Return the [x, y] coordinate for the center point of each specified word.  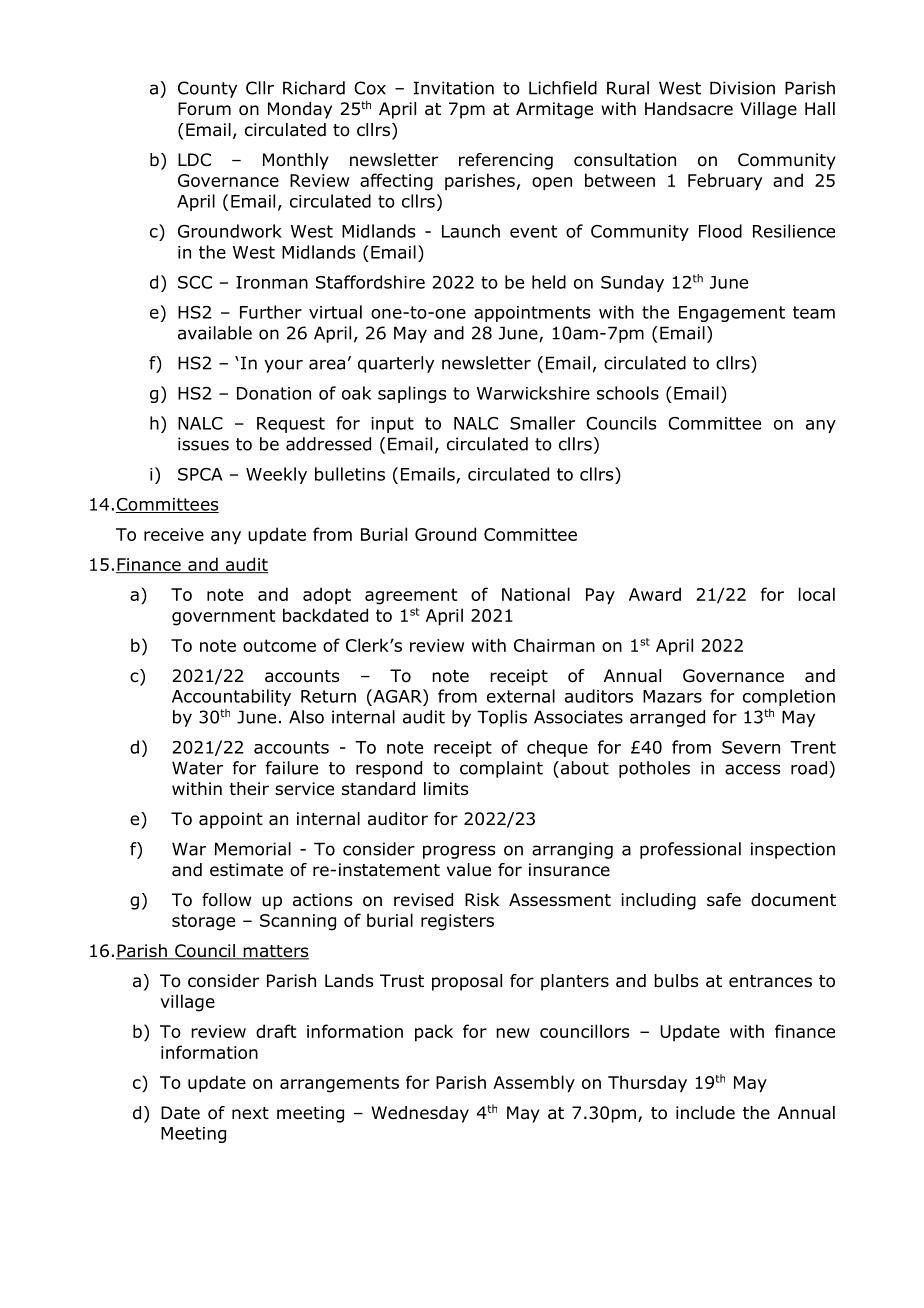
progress [459, 852]
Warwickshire [533, 393]
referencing [506, 161]
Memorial [253, 849]
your [283, 366]
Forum [204, 109]
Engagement [732, 314]
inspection [793, 850]
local [817, 594]
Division [742, 88]
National [536, 594]
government [223, 617]
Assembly [534, 1084]
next [250, 1113]
